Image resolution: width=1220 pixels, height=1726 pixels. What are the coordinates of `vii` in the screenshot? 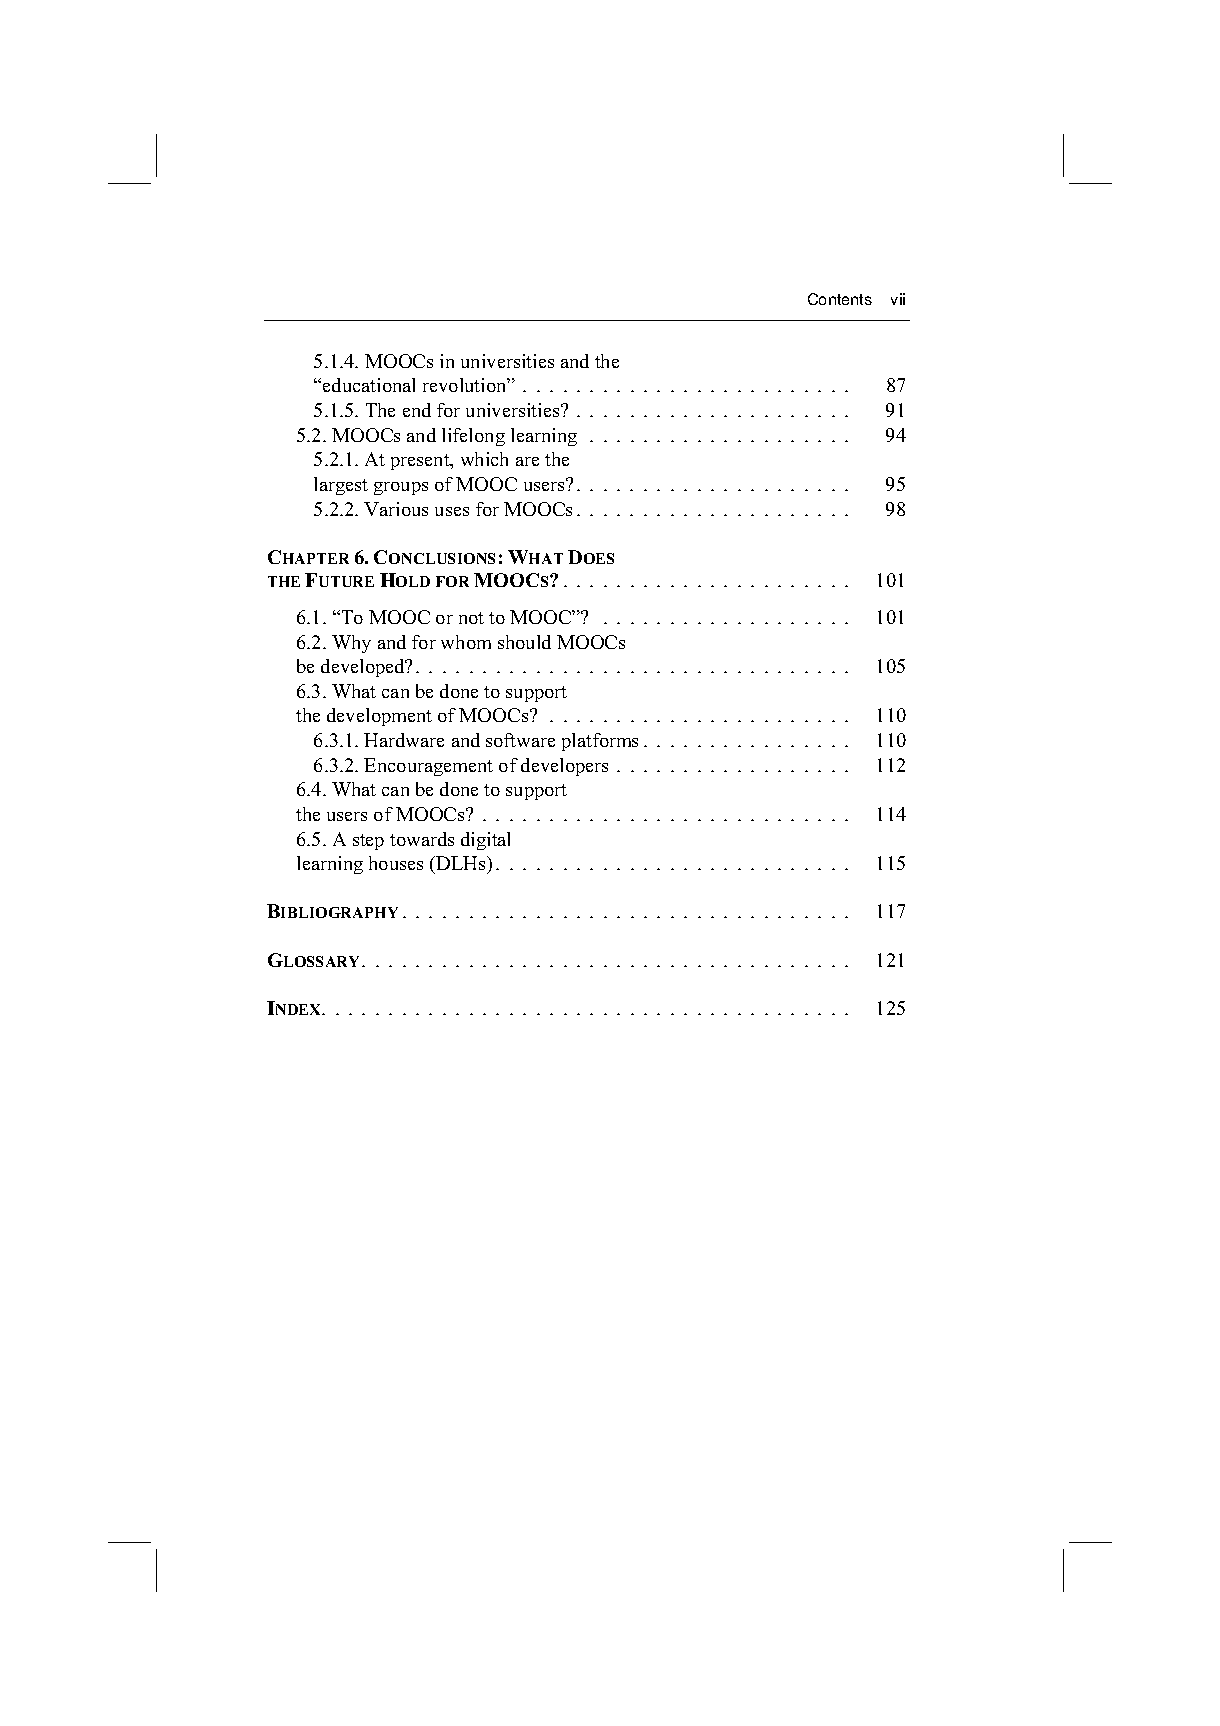 It's located at (898, 299).
